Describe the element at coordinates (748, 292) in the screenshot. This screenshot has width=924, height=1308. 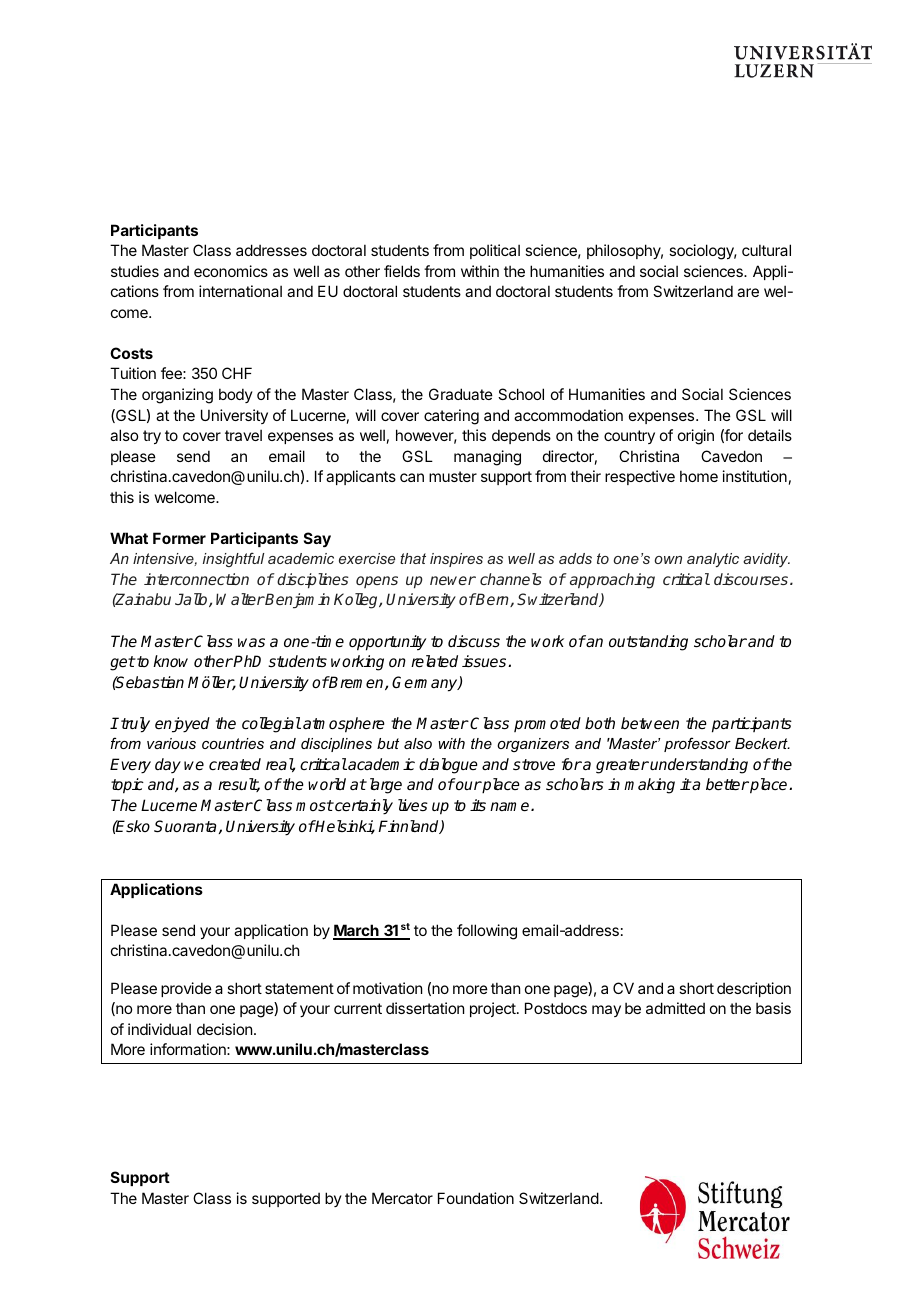
I see `are` at that location.
